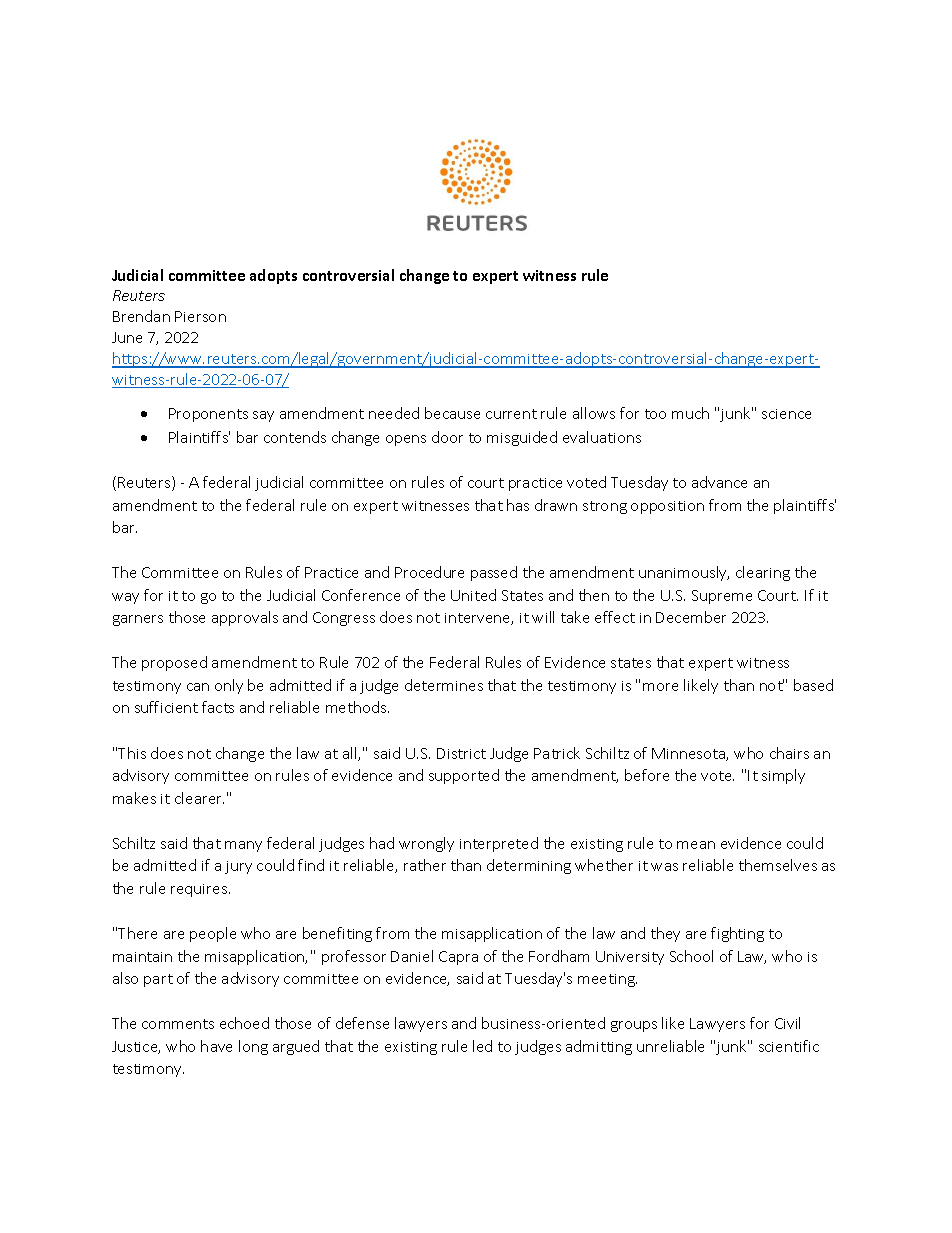  I want to click on Pierson, so click(200, 316).
